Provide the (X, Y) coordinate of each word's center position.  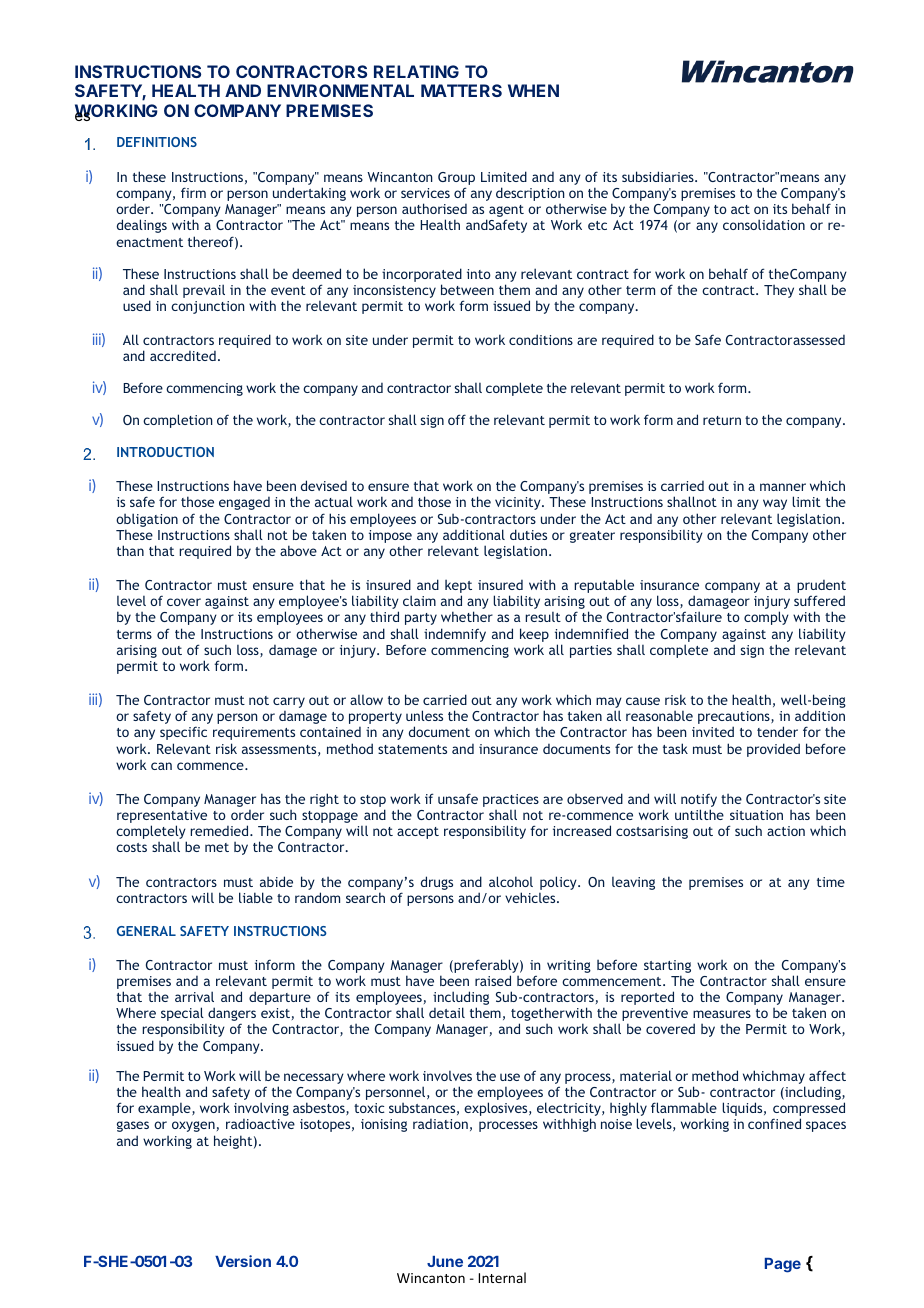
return (722, 420)
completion (178, 421)
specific (183, 733)
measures (722, 1014)
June (445, 1261)
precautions (735, 719)
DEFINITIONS (157, 142)
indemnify (455, 635)
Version (243, 1261)
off (457, 419)
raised (493, 980)
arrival (194, 996)
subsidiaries (659, 176)
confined (774, 1123)
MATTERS (461, 90)
